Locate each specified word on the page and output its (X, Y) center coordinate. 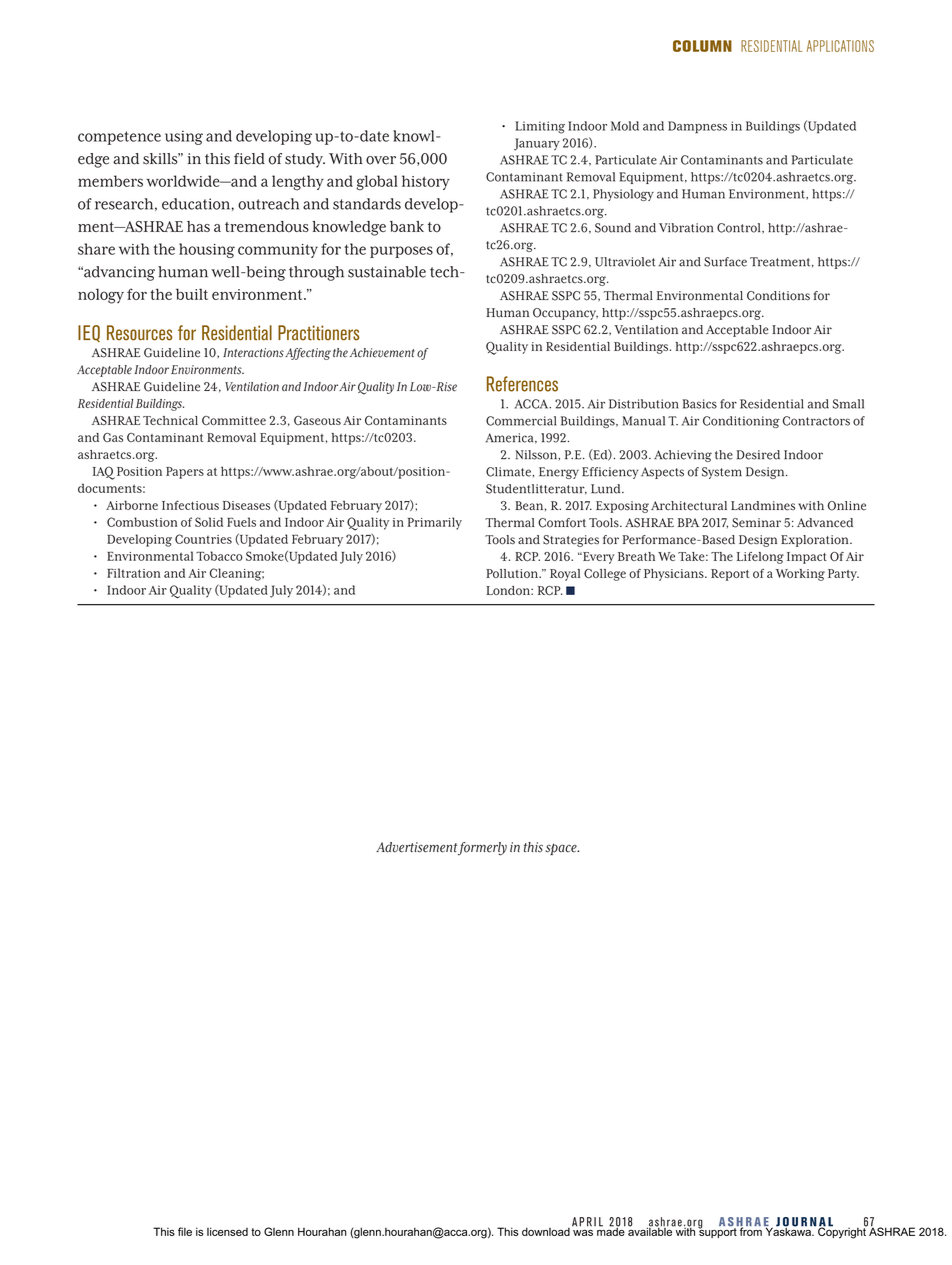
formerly (482, 849)
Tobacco (219, 556)
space (562, 849)
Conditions (778, 296)
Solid (209, 522)
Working (800, 575)
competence (119, 138)
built (192, 294)
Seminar (756, 523)
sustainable (387, 272)
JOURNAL (804, 1223)
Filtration (134, 573)
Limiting (540, 127)
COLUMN (702, 46)
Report (730, 575)
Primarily (435, 523)
